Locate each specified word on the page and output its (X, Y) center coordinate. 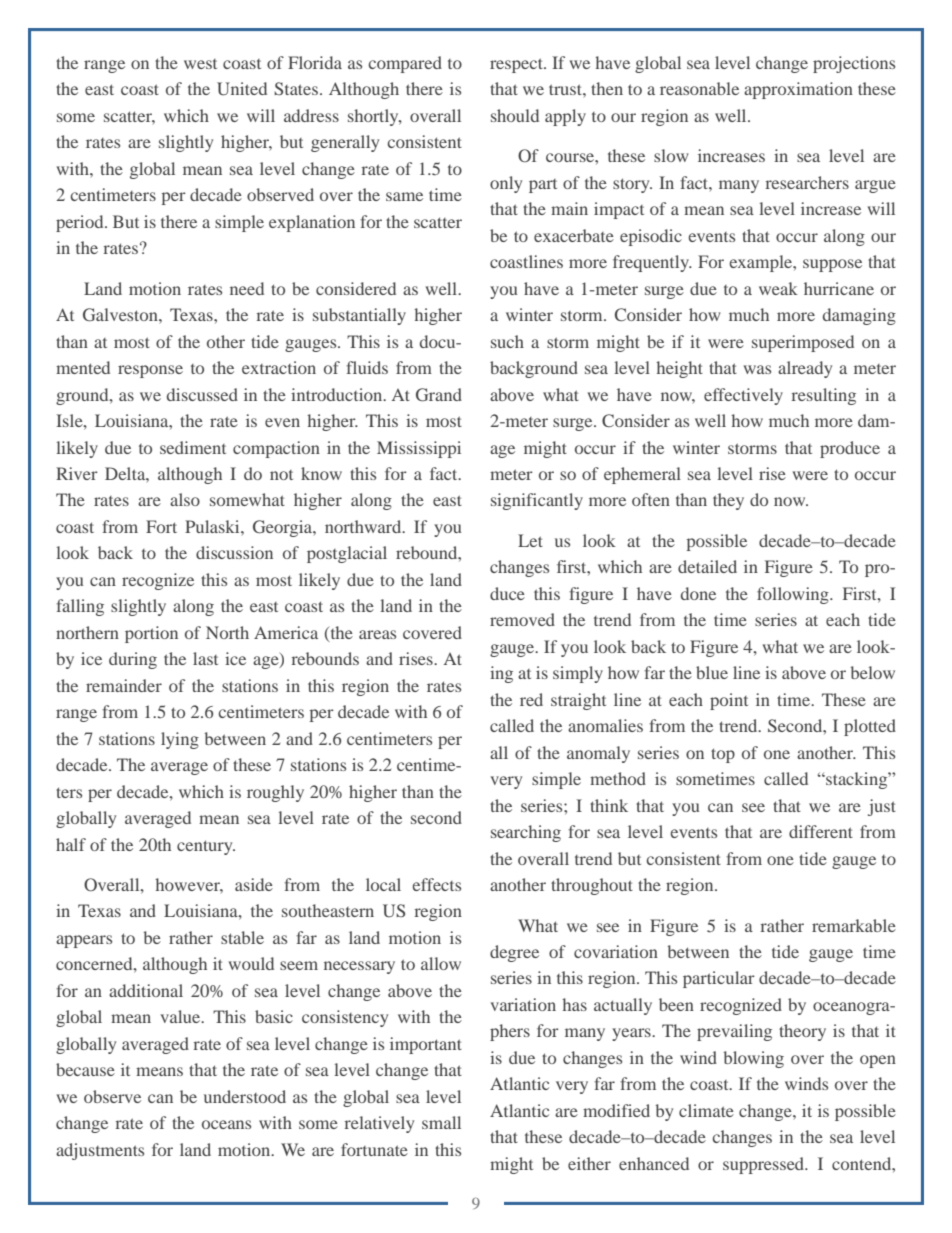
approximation (798, 90)
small (441, 1122)
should (515, 115)
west (200, 64)
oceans (226, 1124)
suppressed (765, 1165)
